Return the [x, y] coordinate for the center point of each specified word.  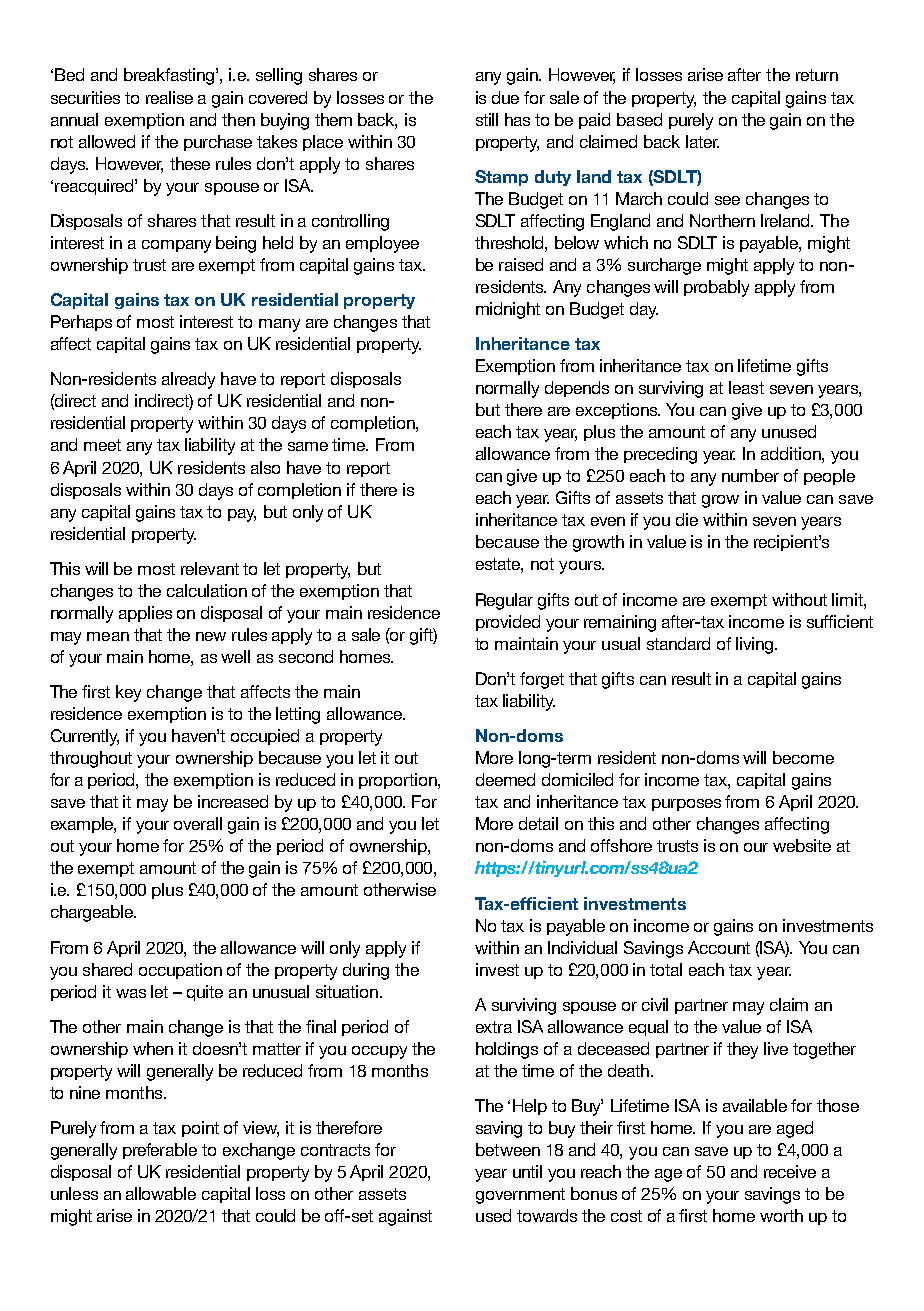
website [802, 845]
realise [169, 97]
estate [499, 565]
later [702, 141]
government [520, 1196]
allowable [161, 1193]
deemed [505, 779]
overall [198, 823]
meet [102, 445]
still [487, 119]
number [750, 475]
